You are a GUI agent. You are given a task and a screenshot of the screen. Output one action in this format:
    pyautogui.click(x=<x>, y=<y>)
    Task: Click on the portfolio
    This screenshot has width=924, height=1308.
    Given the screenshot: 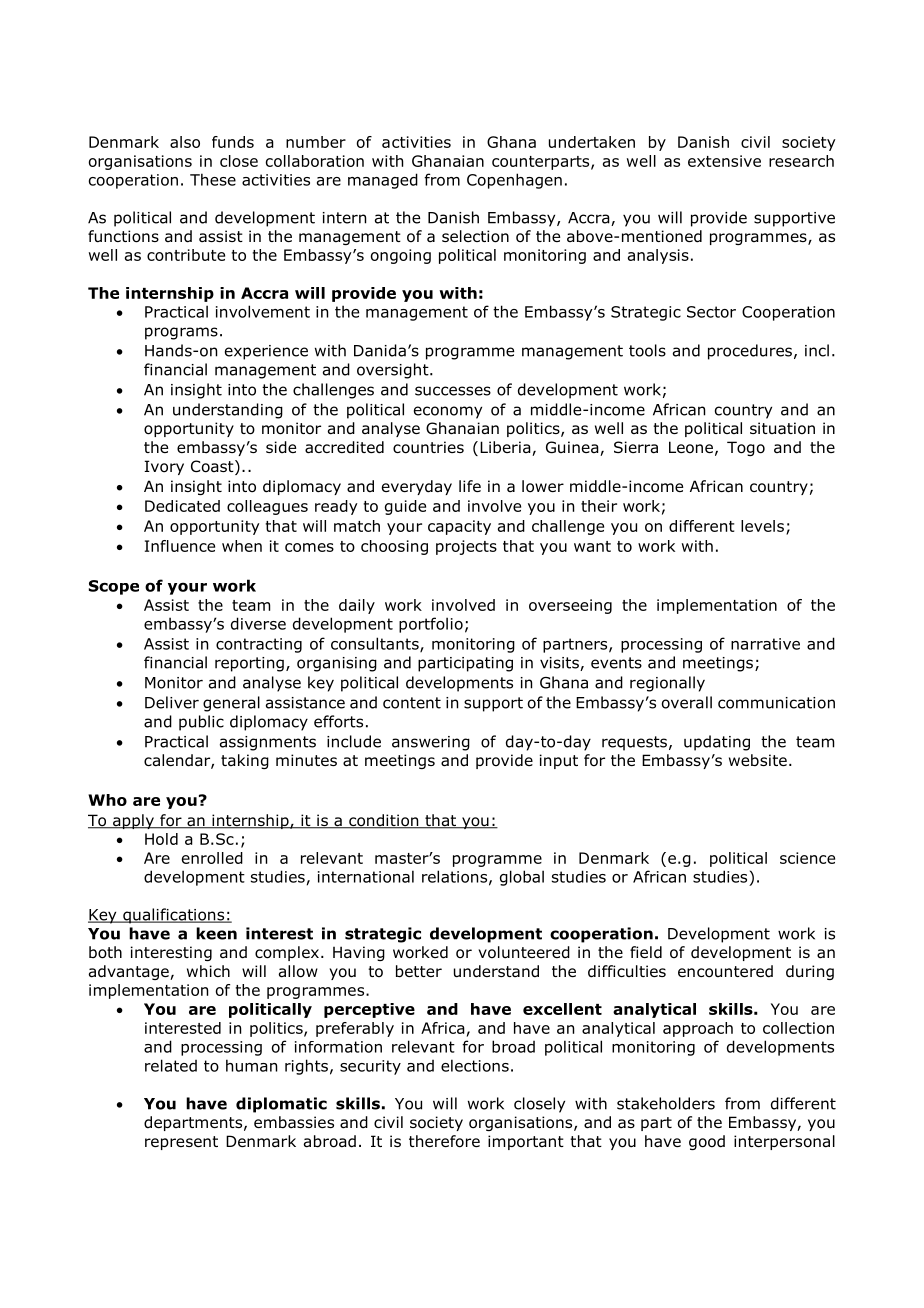 What is the action you would take?
    pyautogui.click(x=431, y=625)
